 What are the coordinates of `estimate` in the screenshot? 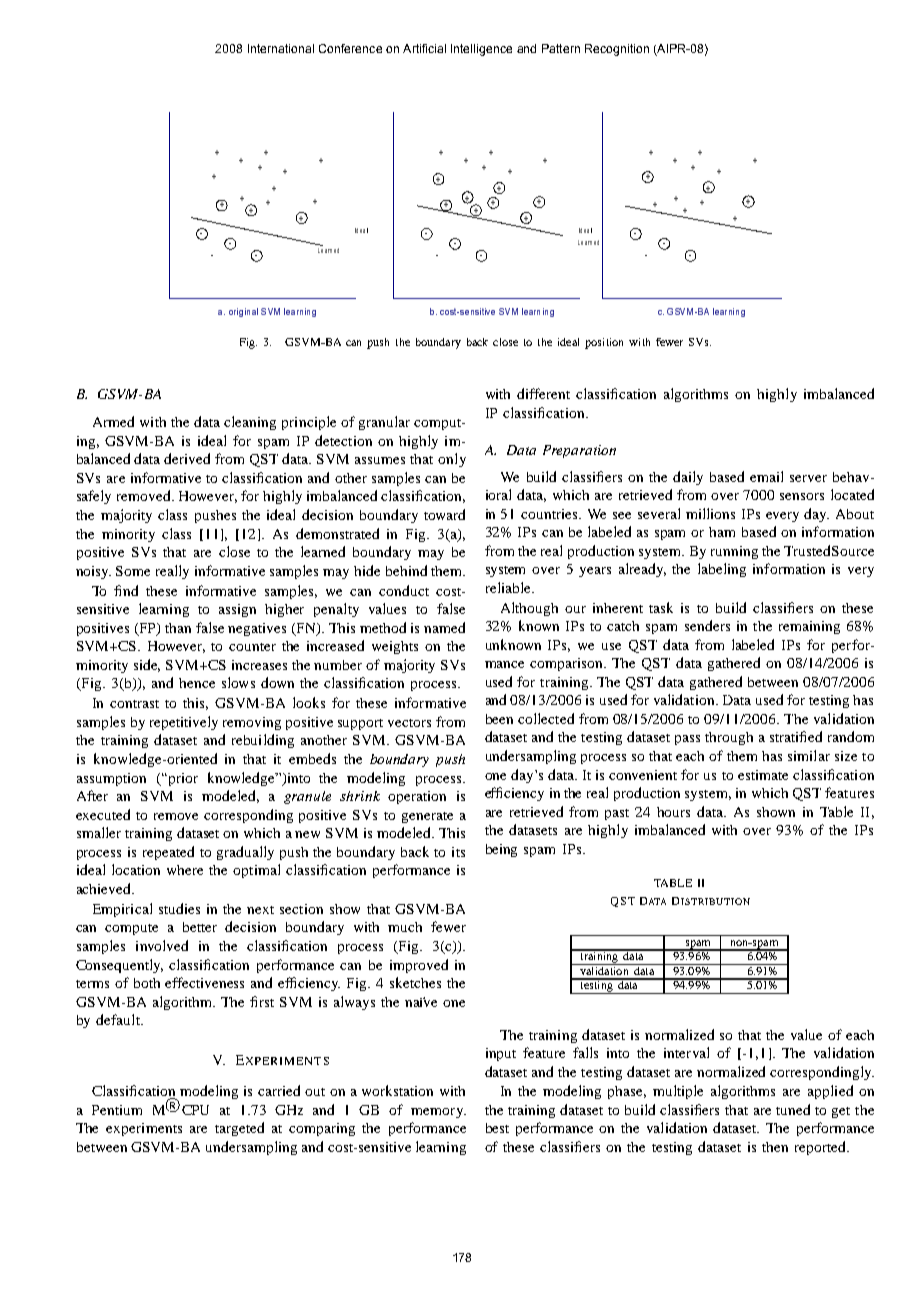 It's located at (763, 775).
